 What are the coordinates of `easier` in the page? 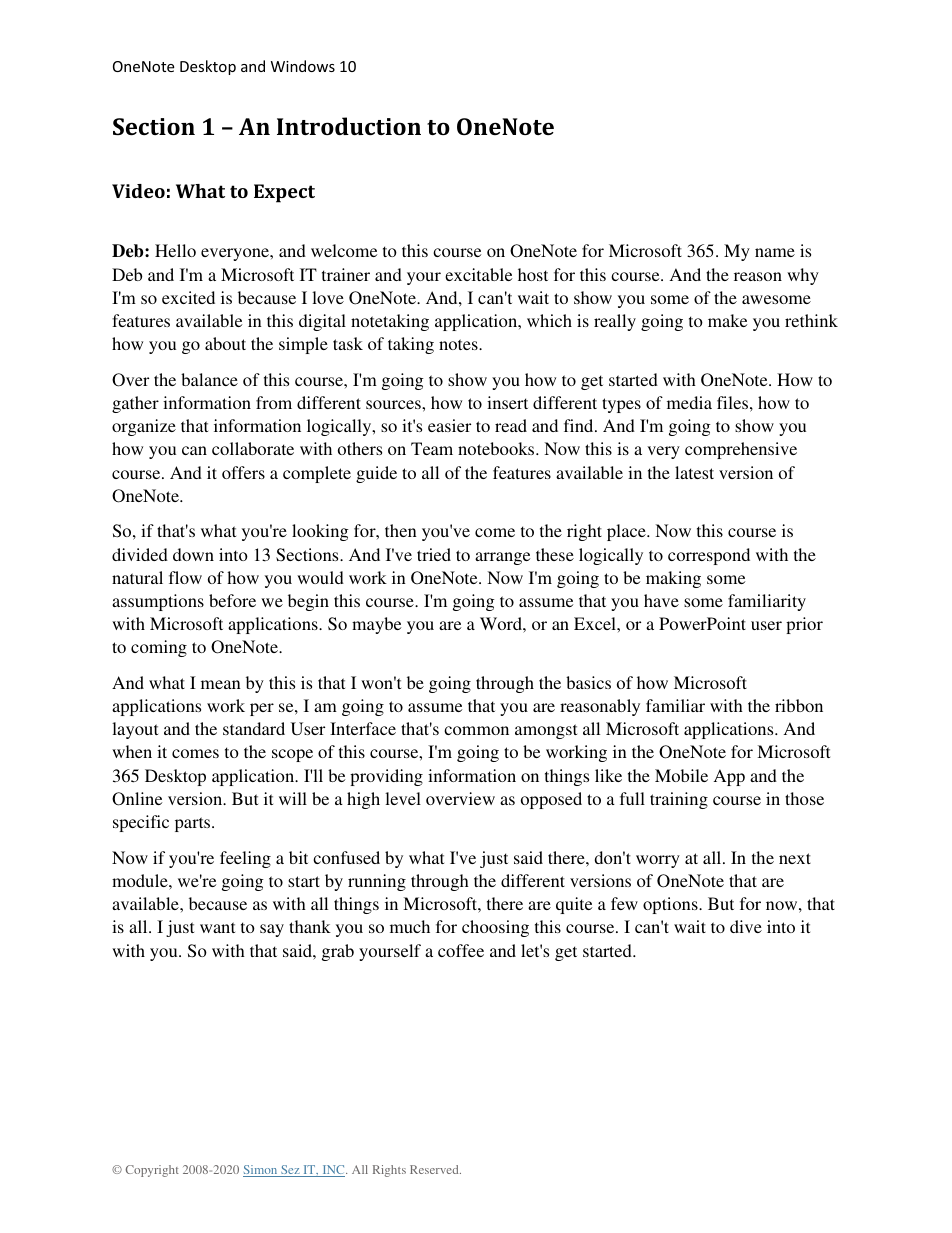 It's located at (449, 425).
